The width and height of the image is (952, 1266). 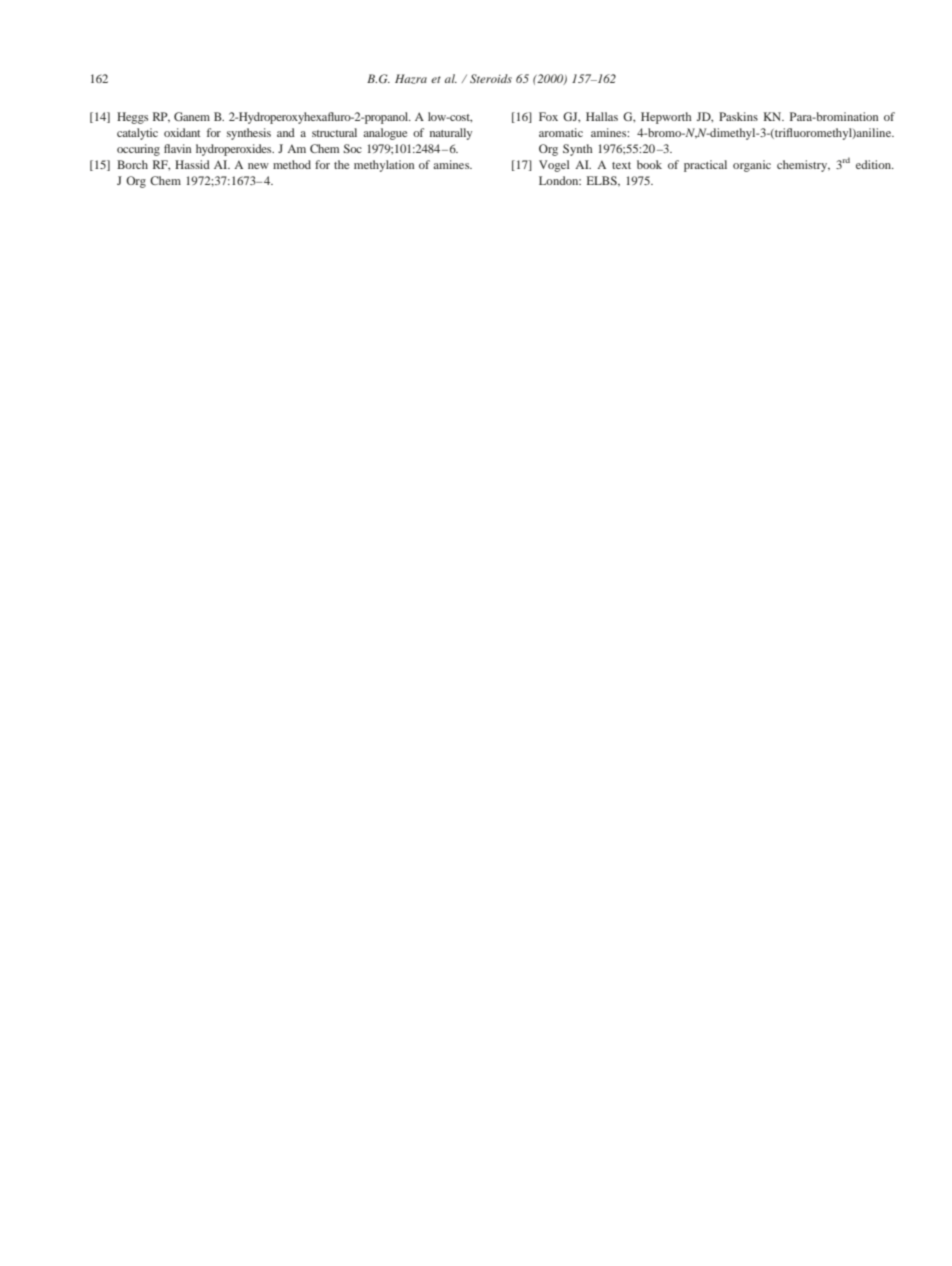 What do you see at coordinates (561, 132) in the image?
I see `aromatic` at bounding box center [561, 132].
